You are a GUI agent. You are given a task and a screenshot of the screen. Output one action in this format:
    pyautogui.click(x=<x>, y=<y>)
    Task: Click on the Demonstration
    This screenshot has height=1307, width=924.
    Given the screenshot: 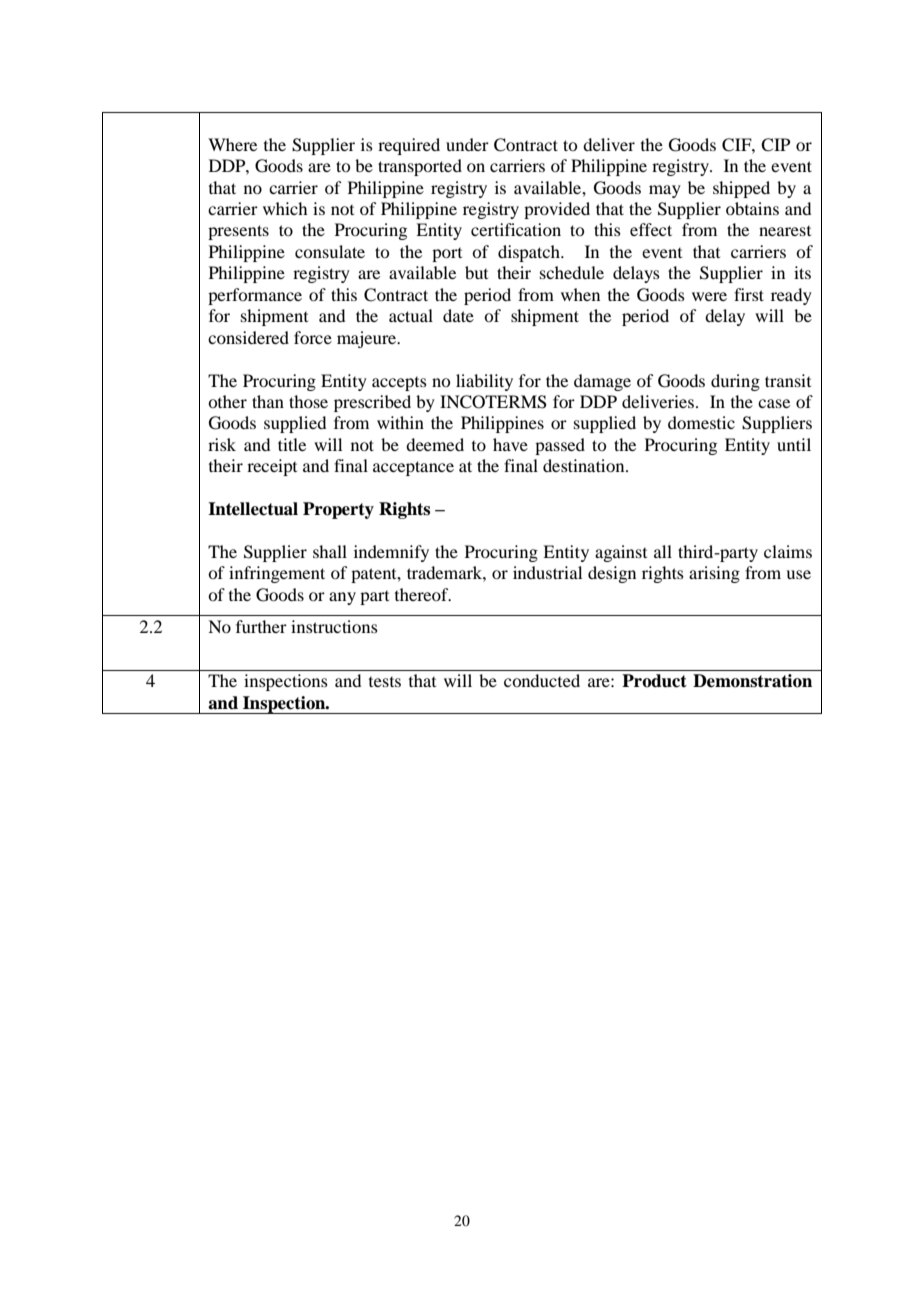 What is the action you would take?
    pyautogui.click(x=752, y=681)
